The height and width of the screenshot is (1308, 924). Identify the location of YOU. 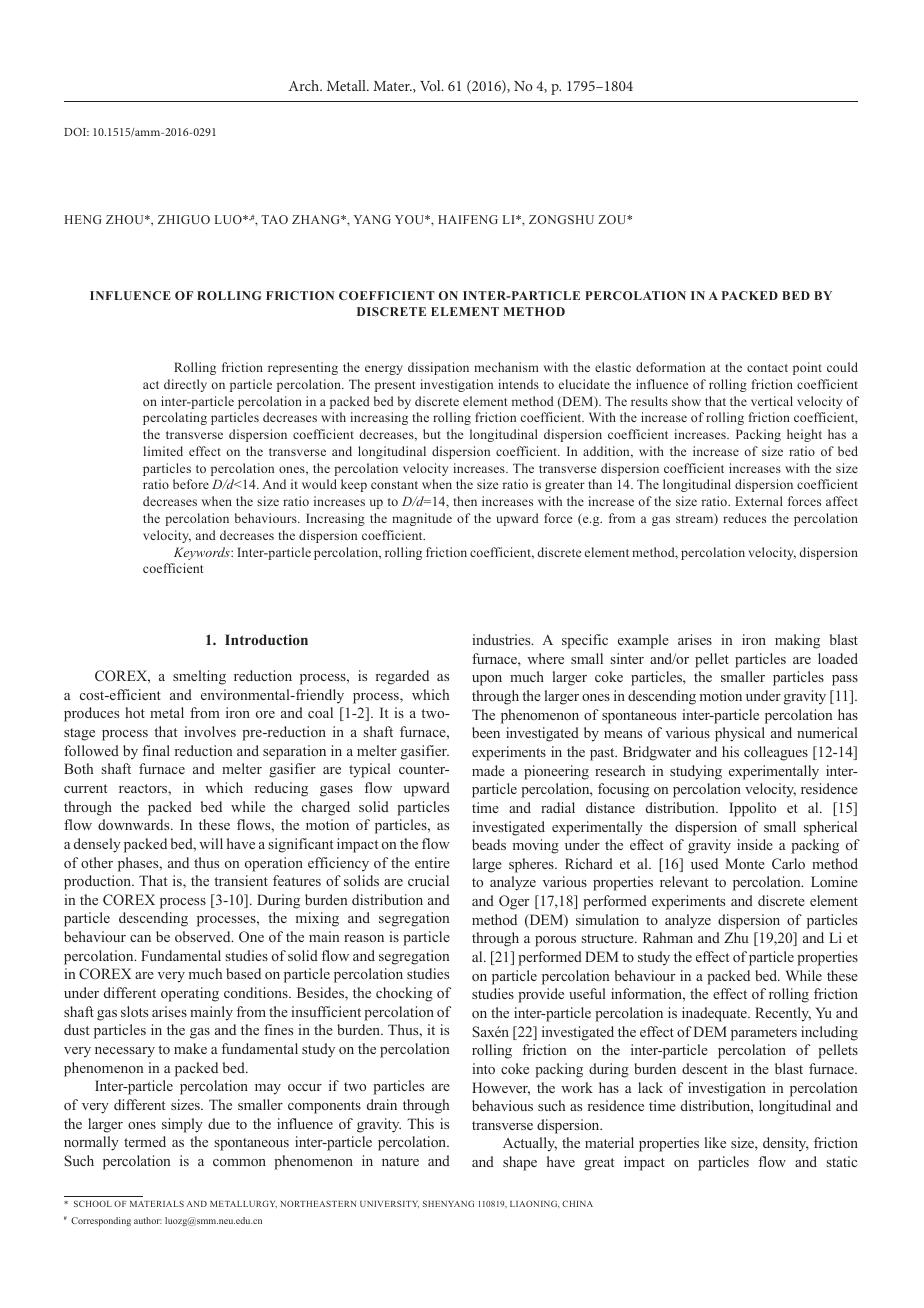
(410, 219).
